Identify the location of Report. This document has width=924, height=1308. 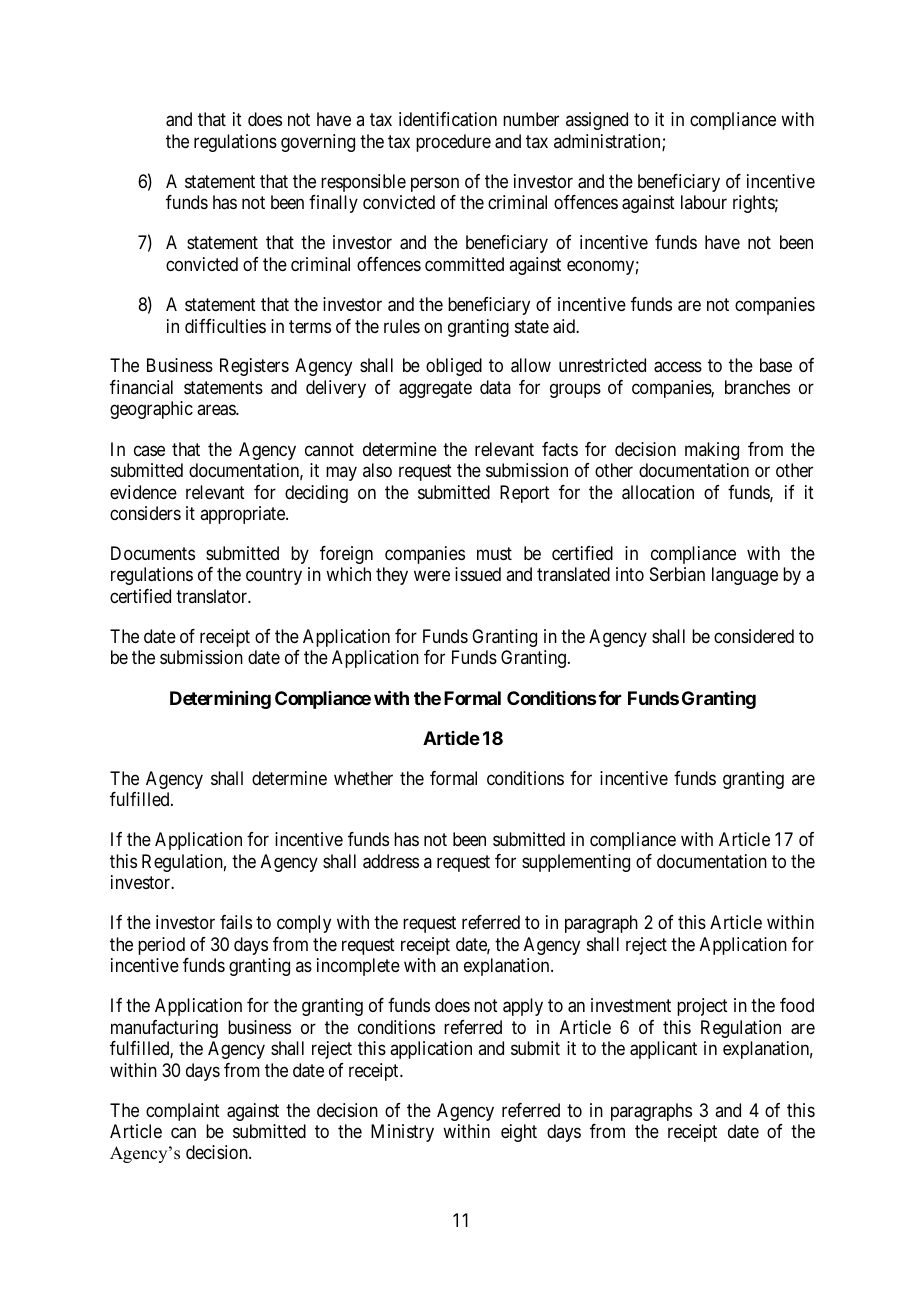
(525, 494).
